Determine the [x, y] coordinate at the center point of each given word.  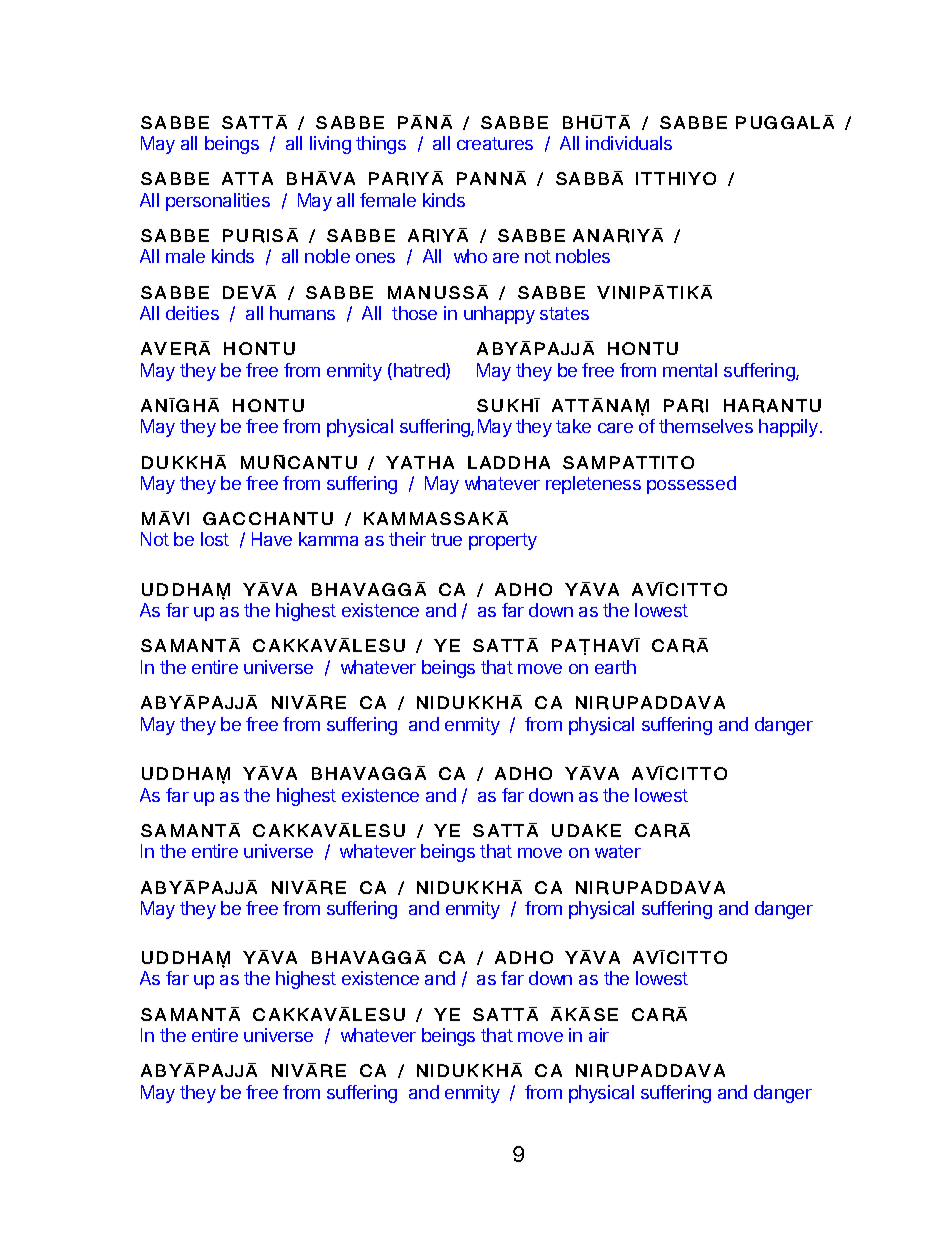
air [599, 1035]
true [446, 539]
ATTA [247, 178]
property [503, 541]
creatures [495, 143]
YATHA [420, 462]
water [618, 851]
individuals [629, 143]
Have [272, 539]
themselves [706, 426]
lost [215, 539]
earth [615, 667]
